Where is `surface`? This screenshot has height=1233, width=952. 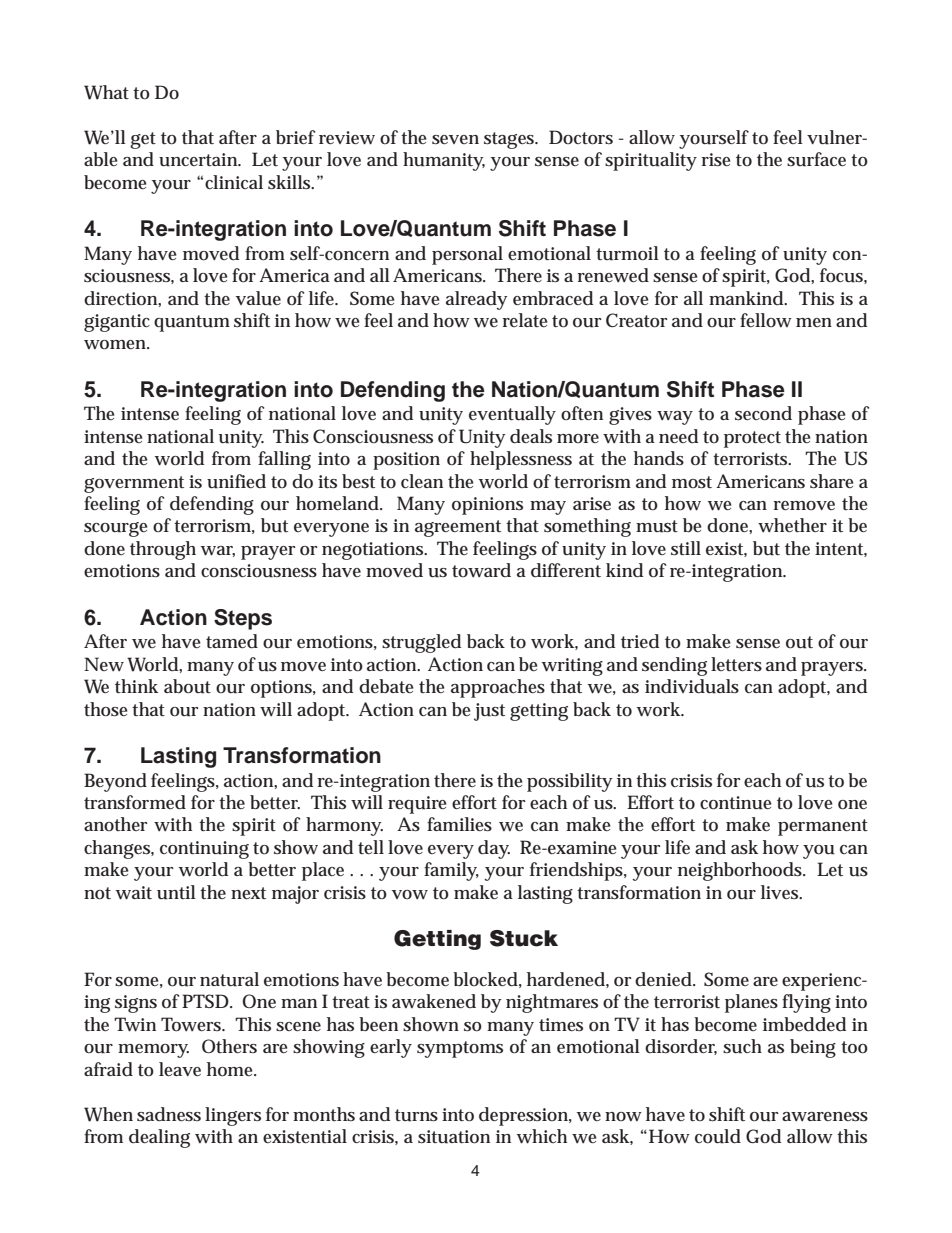 surface is located at coordinates (816, 159).
